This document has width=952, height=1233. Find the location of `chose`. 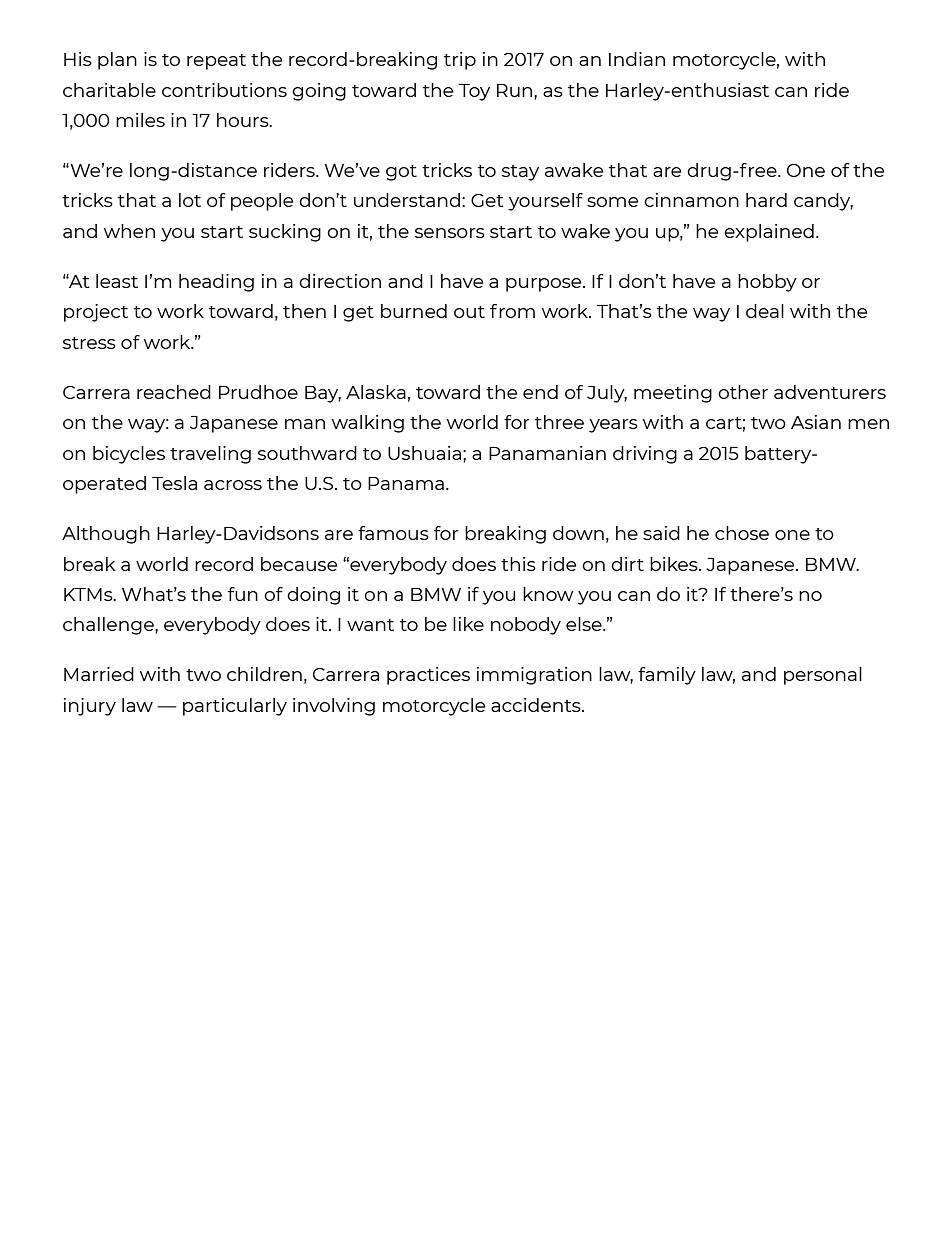

chose is located at coordinates (742, 533).
